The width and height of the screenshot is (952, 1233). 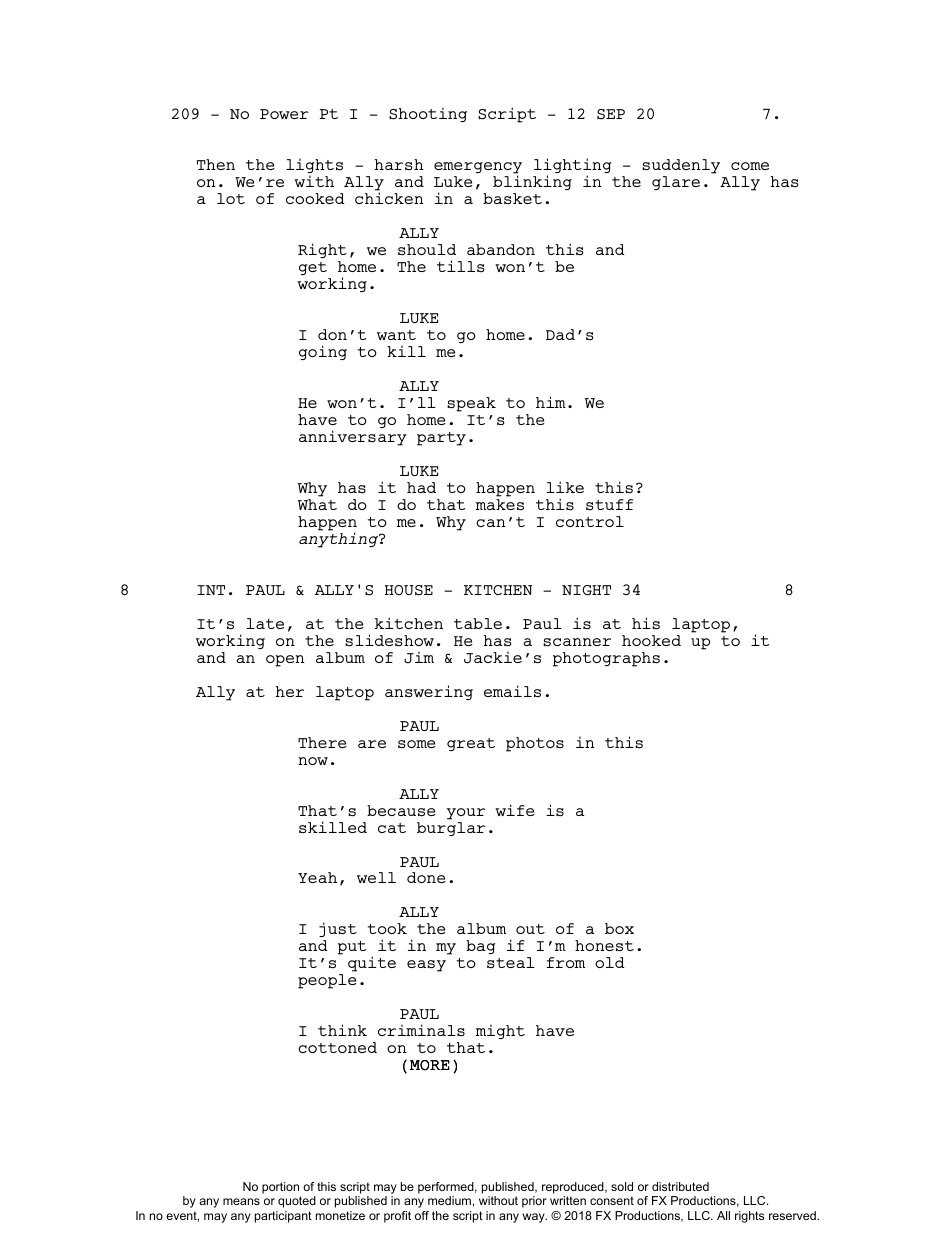 What do you see at coordinates (285, 661) in the screenshot?
I see `open` at bounding box center [285, 661].
